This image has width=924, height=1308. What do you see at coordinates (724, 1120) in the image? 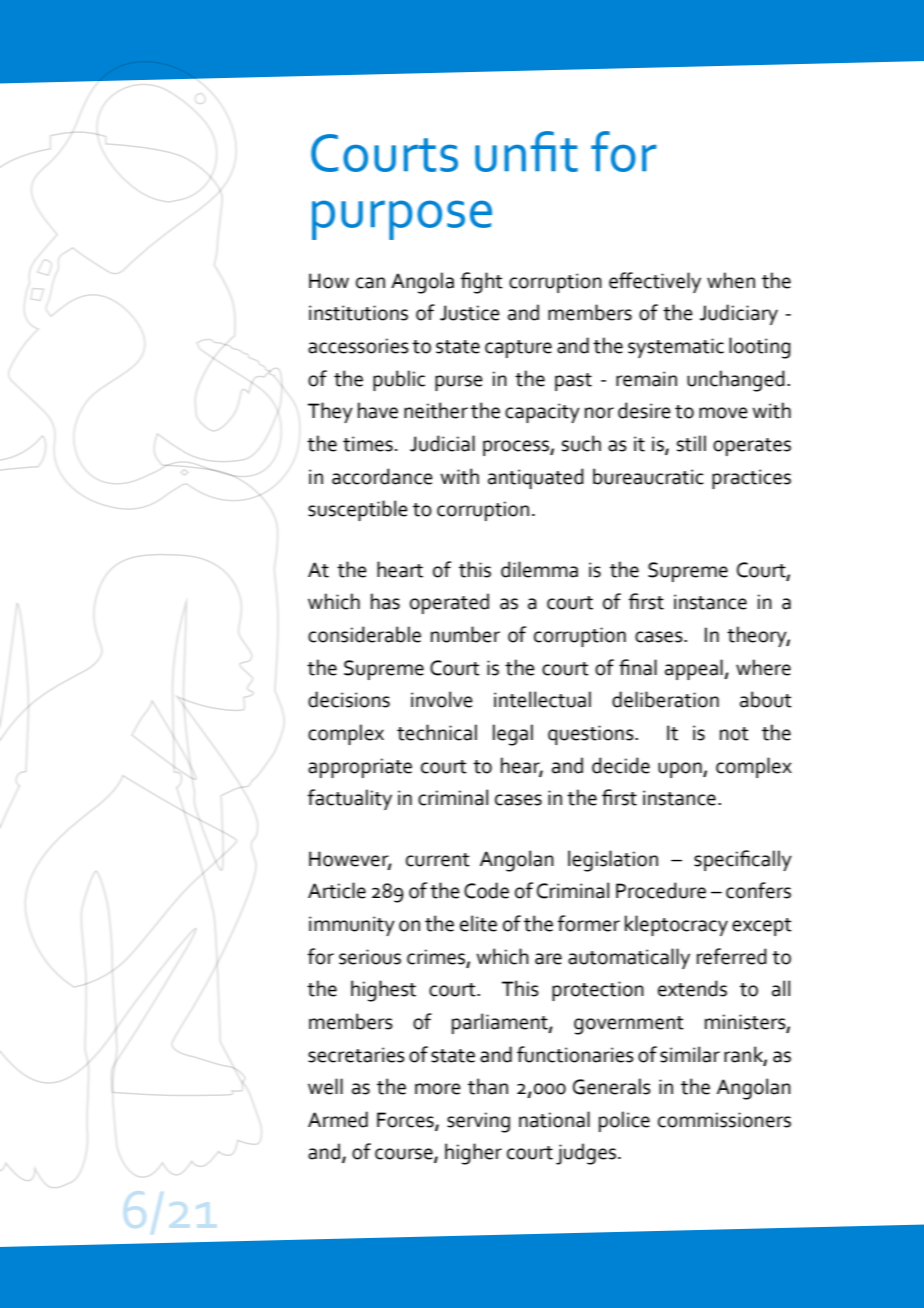
I see `commissioners` at bounding box center [724, 1120].
